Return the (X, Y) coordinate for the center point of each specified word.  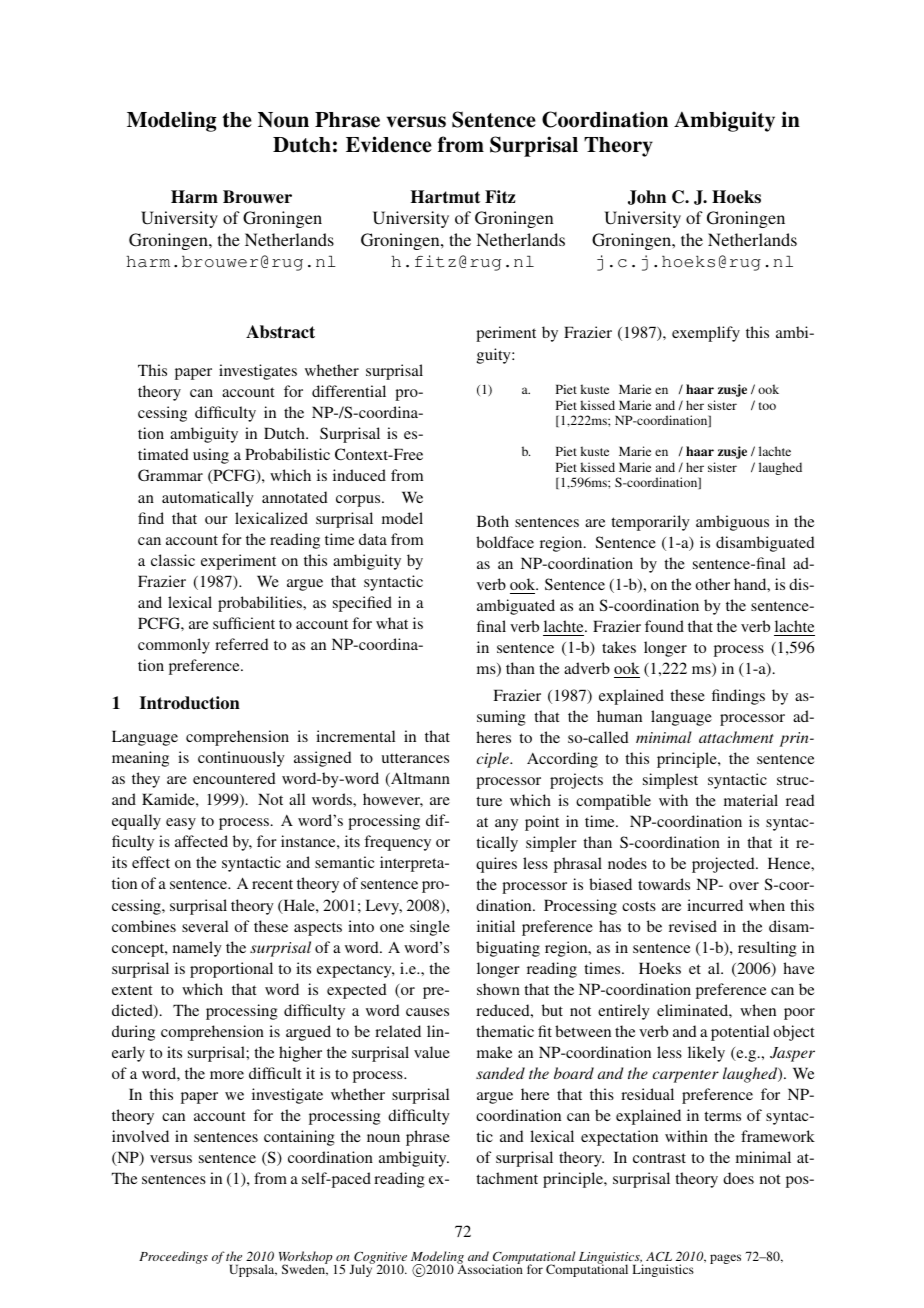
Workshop (307, 1259)
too (767, 406)
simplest (670, 781)
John (647, 197)
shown (498, 989)
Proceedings (173, 1257)
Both (493, 521)
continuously (241, 759)
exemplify (706, 334)
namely (197, 949)
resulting (767, 949)
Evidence (389, 144)
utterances (415, 758)
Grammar (170, 475)
